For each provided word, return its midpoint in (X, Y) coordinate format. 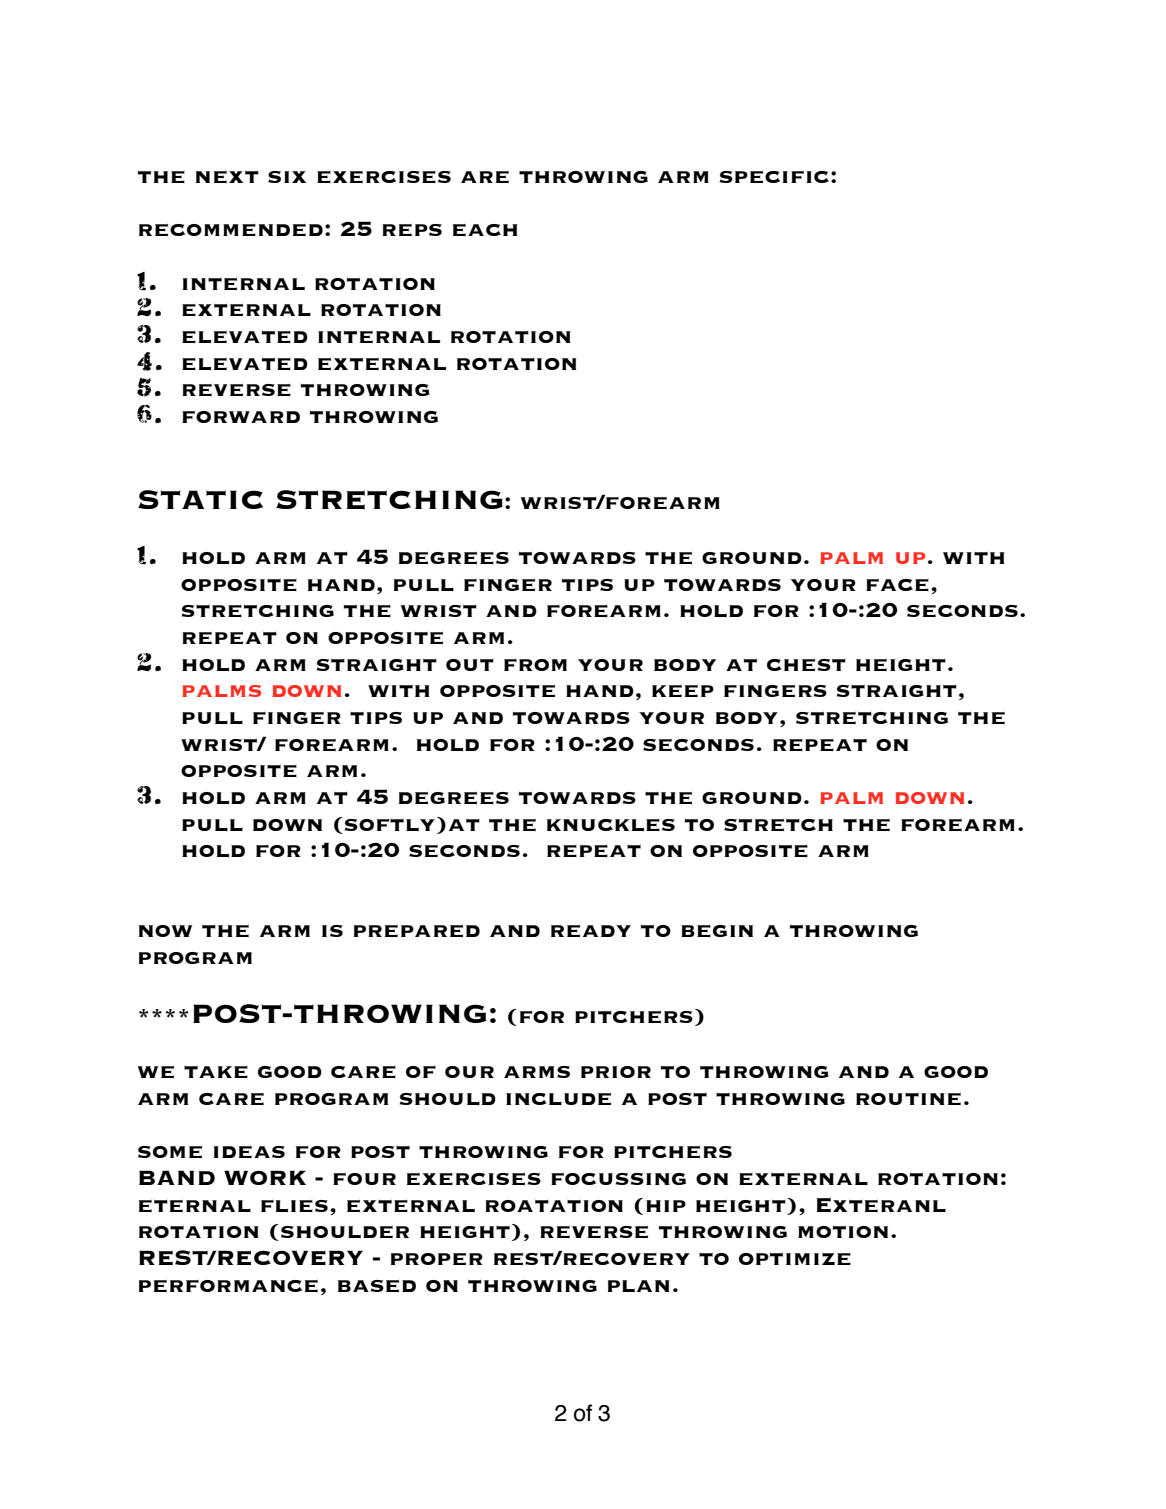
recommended (231, 230)
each (485, 230)
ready (591, 931)
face (897, 585)
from (535, 665)
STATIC (200, 499)
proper (437, 1259)
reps (412, 230)
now (165, 931)
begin (717, 931)
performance (228, 1286)
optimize (795, 1259)
